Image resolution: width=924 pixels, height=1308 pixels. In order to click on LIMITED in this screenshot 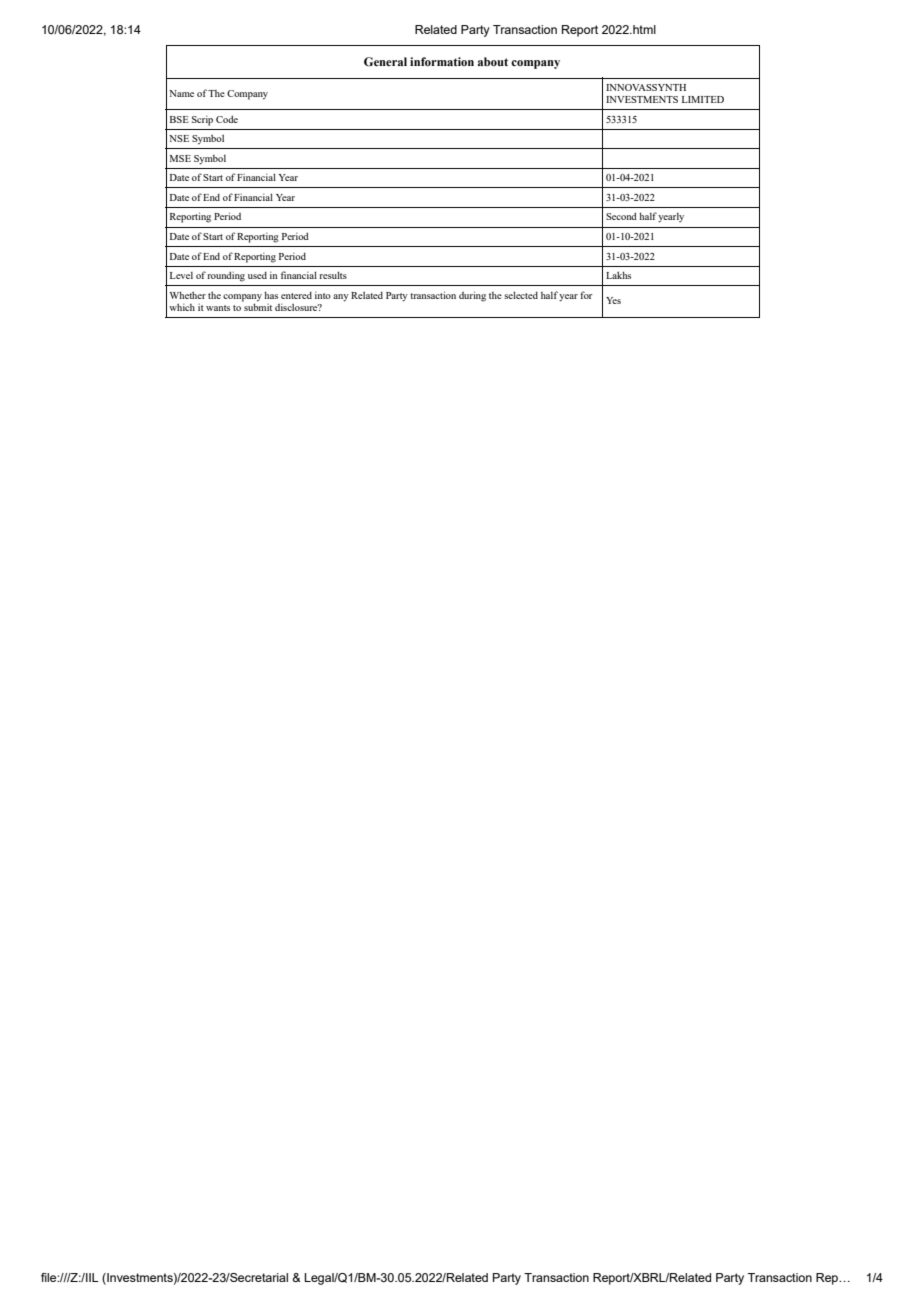, I will do `click(703, 99)`.
